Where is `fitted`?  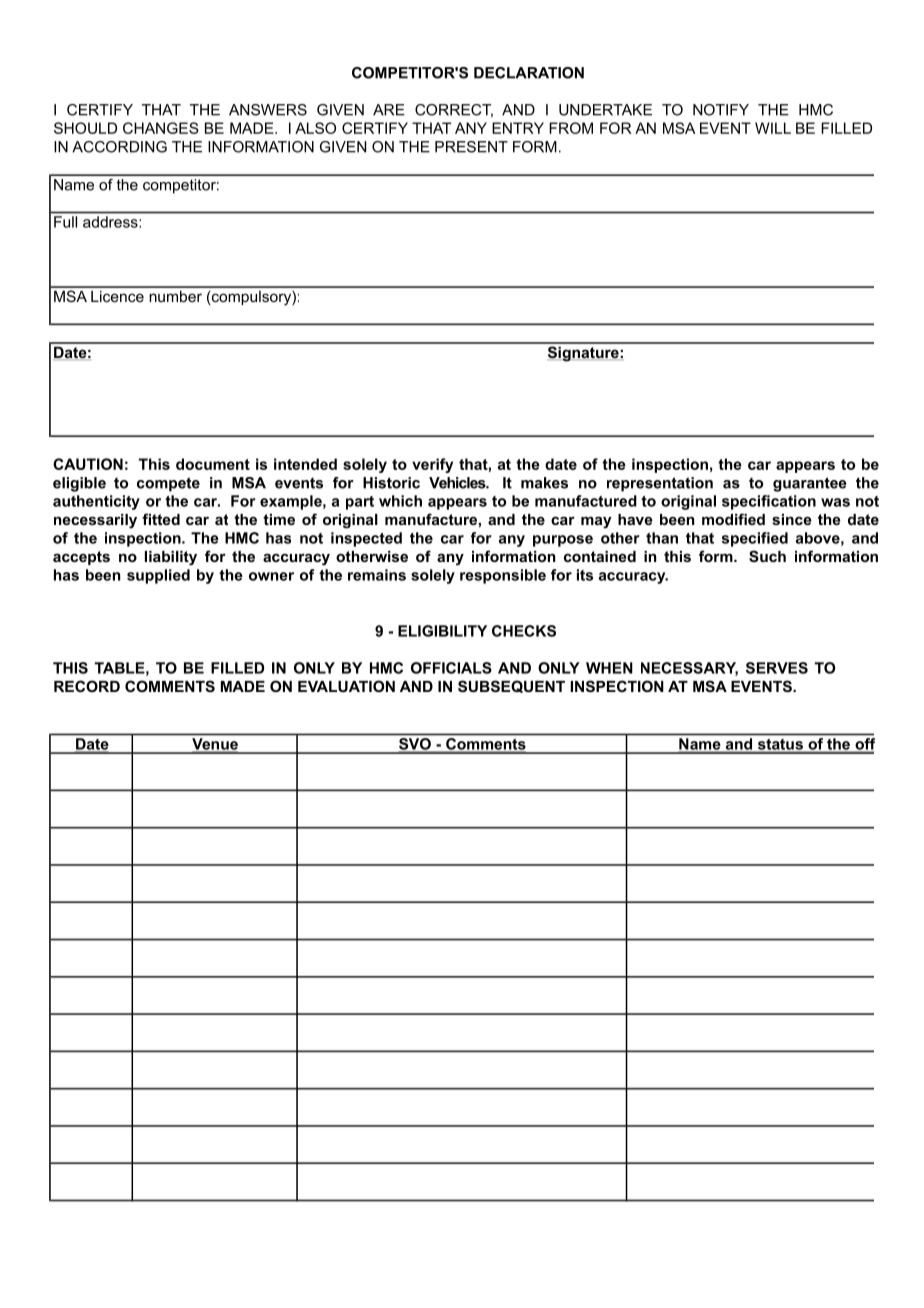 fitted is located at coordinates (161, 519).
